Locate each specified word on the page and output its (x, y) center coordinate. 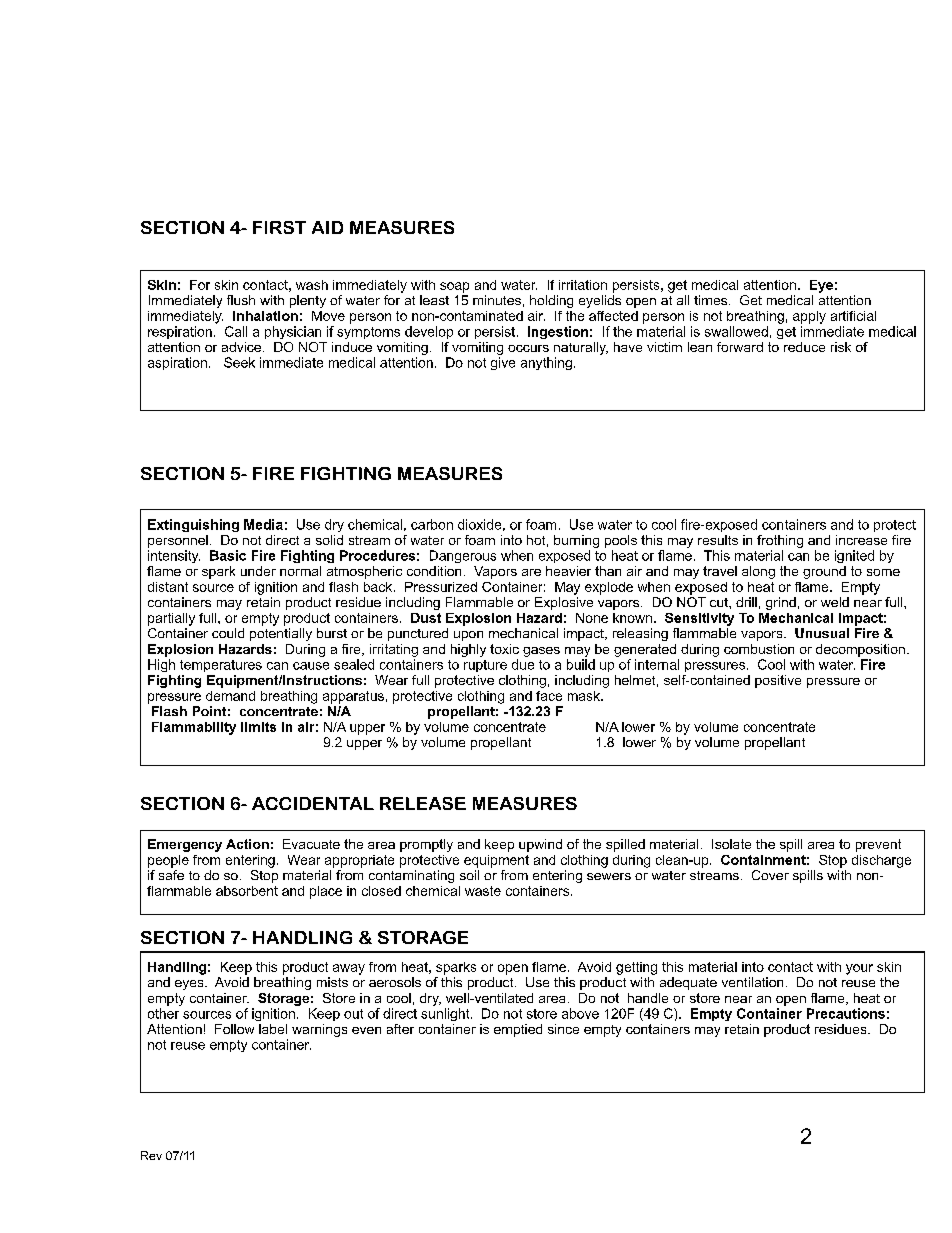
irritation (583, 285)
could (228, 633)
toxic (504, 649)
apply (809, 317)
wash (312, 285)
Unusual (822, 633)
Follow (234, 1029)
